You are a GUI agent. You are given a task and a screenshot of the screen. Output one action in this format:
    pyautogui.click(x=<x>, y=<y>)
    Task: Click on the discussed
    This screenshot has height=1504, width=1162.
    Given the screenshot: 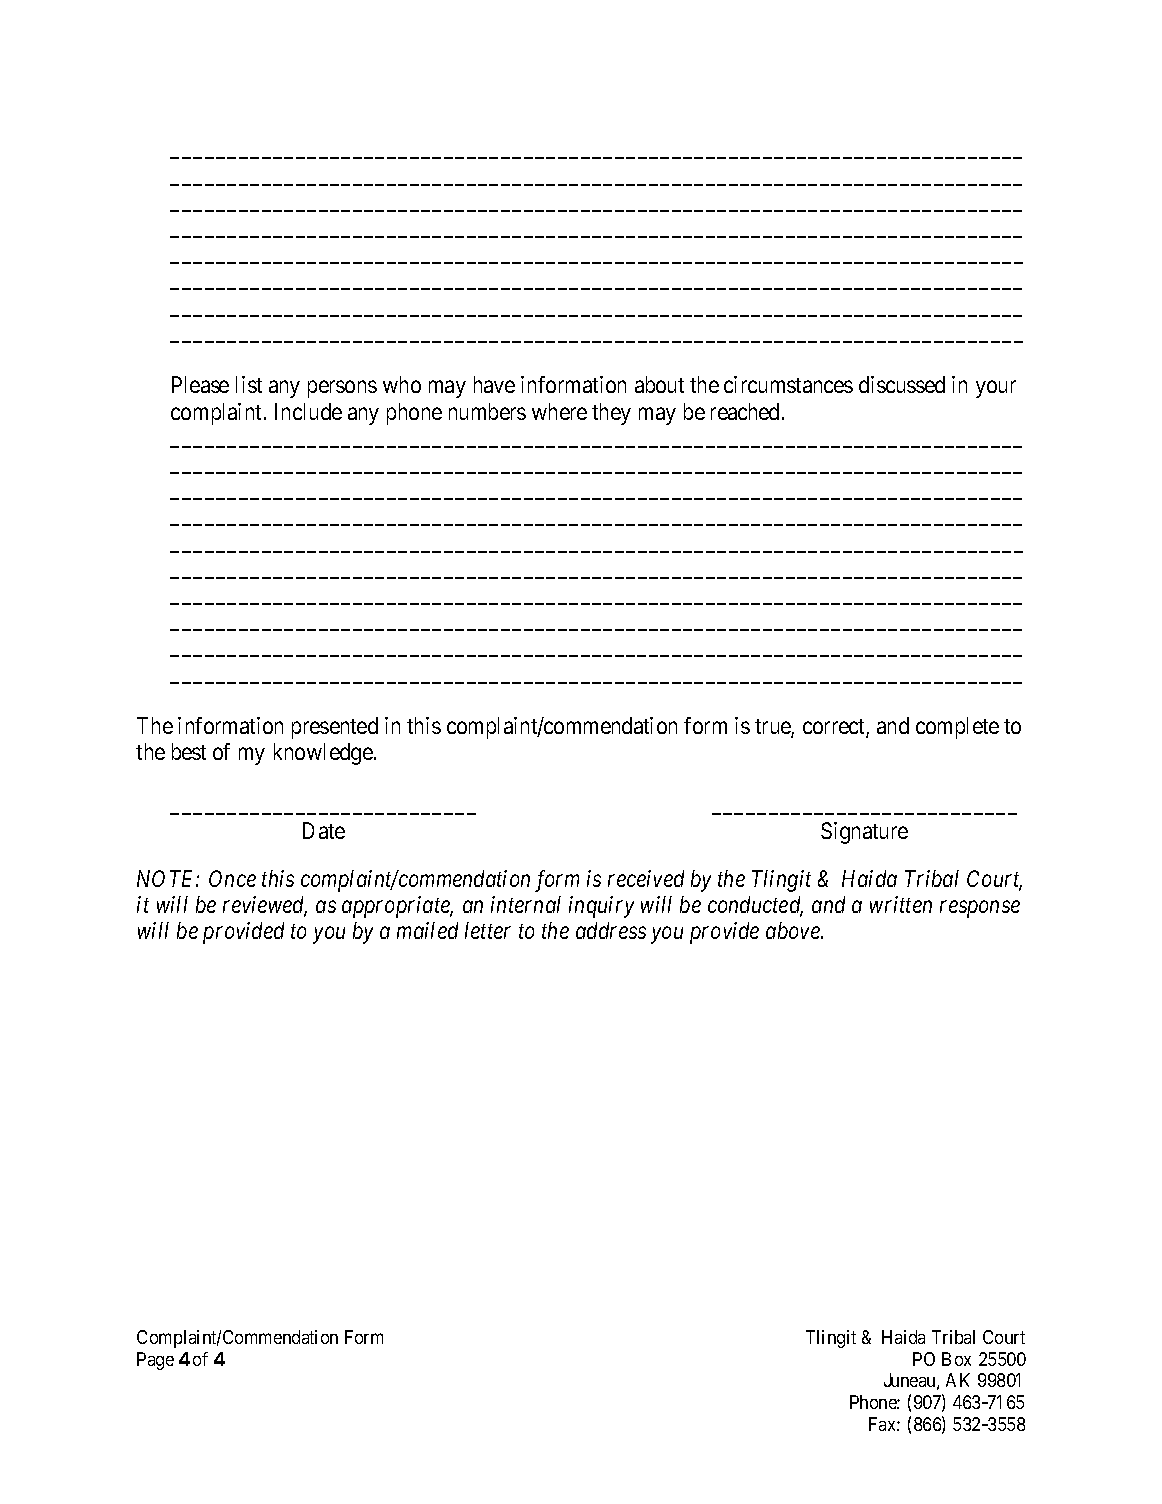 What is the action you would take?
    pyautogui.click(x=902, y=384)
